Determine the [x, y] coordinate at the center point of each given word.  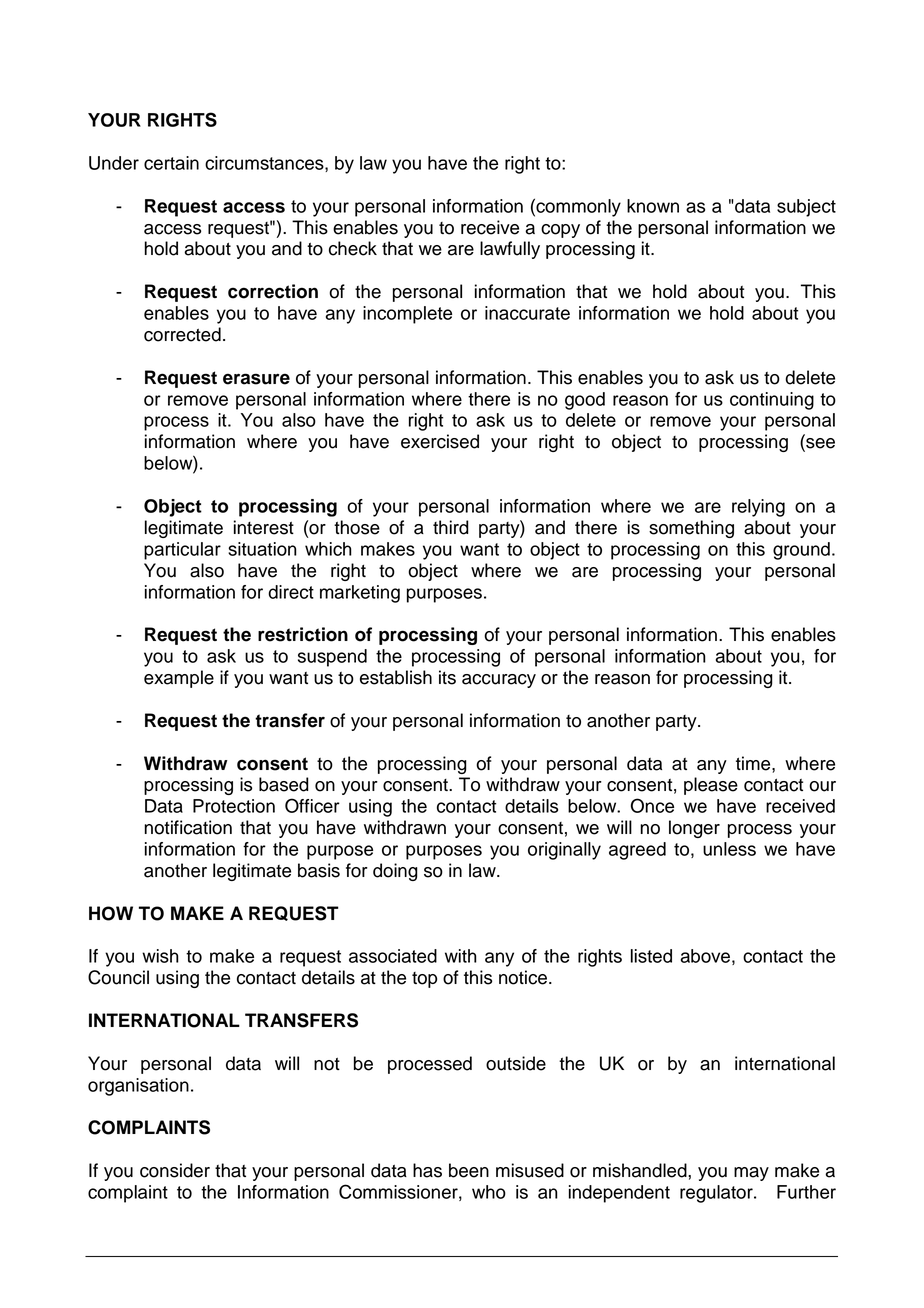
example [179, 679]
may [751, 1174]
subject [806, 208]
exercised [440, 441]
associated [393, 956]
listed [651, 956]
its [447, 677]
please [711, 786]
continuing [772, 401]
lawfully [510, 250]
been [469, 1170]
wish [160, 956]
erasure [256, 379]
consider [175, 1170]
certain [171, 163]
